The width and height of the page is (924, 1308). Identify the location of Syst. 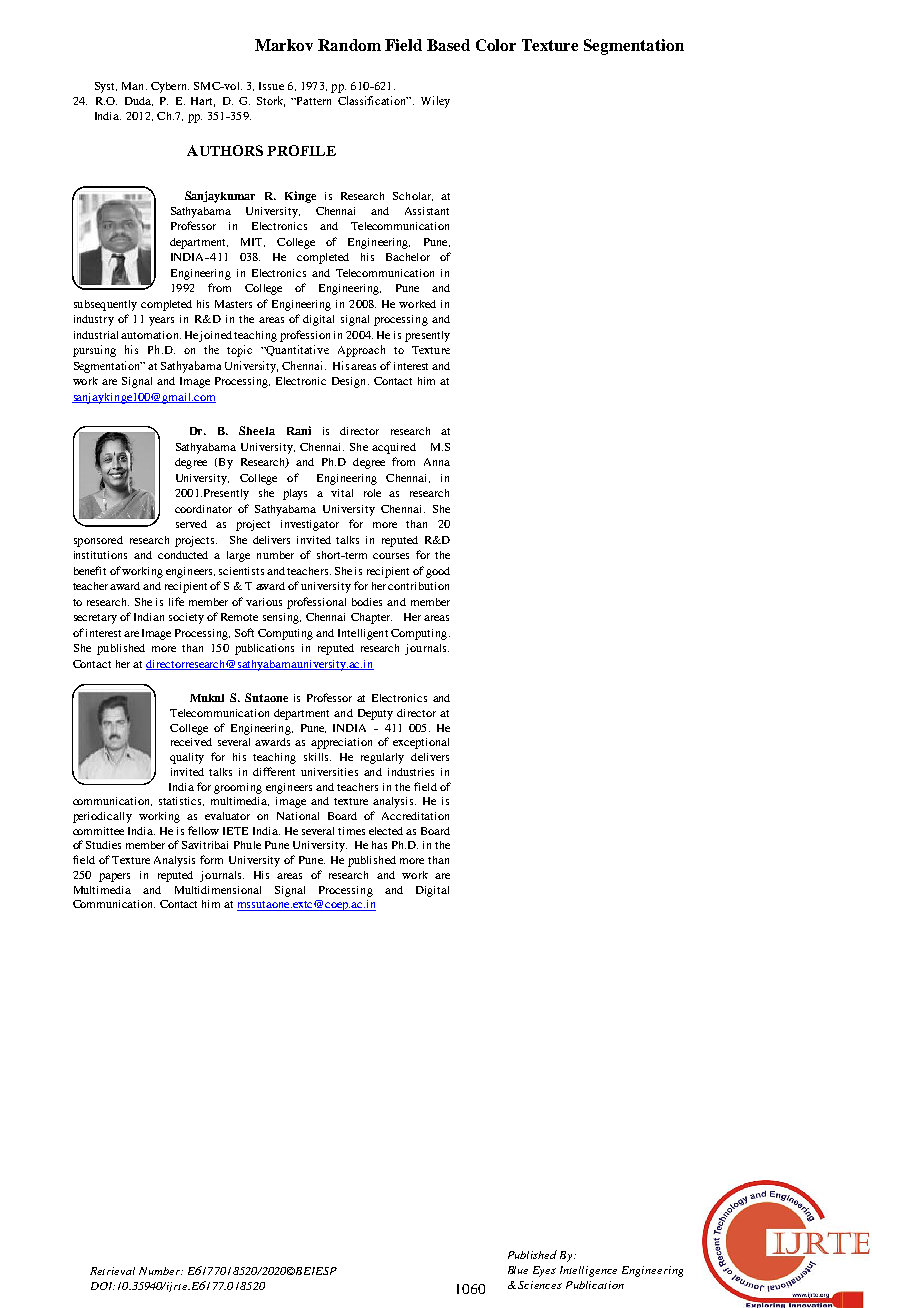
(106, 87).
